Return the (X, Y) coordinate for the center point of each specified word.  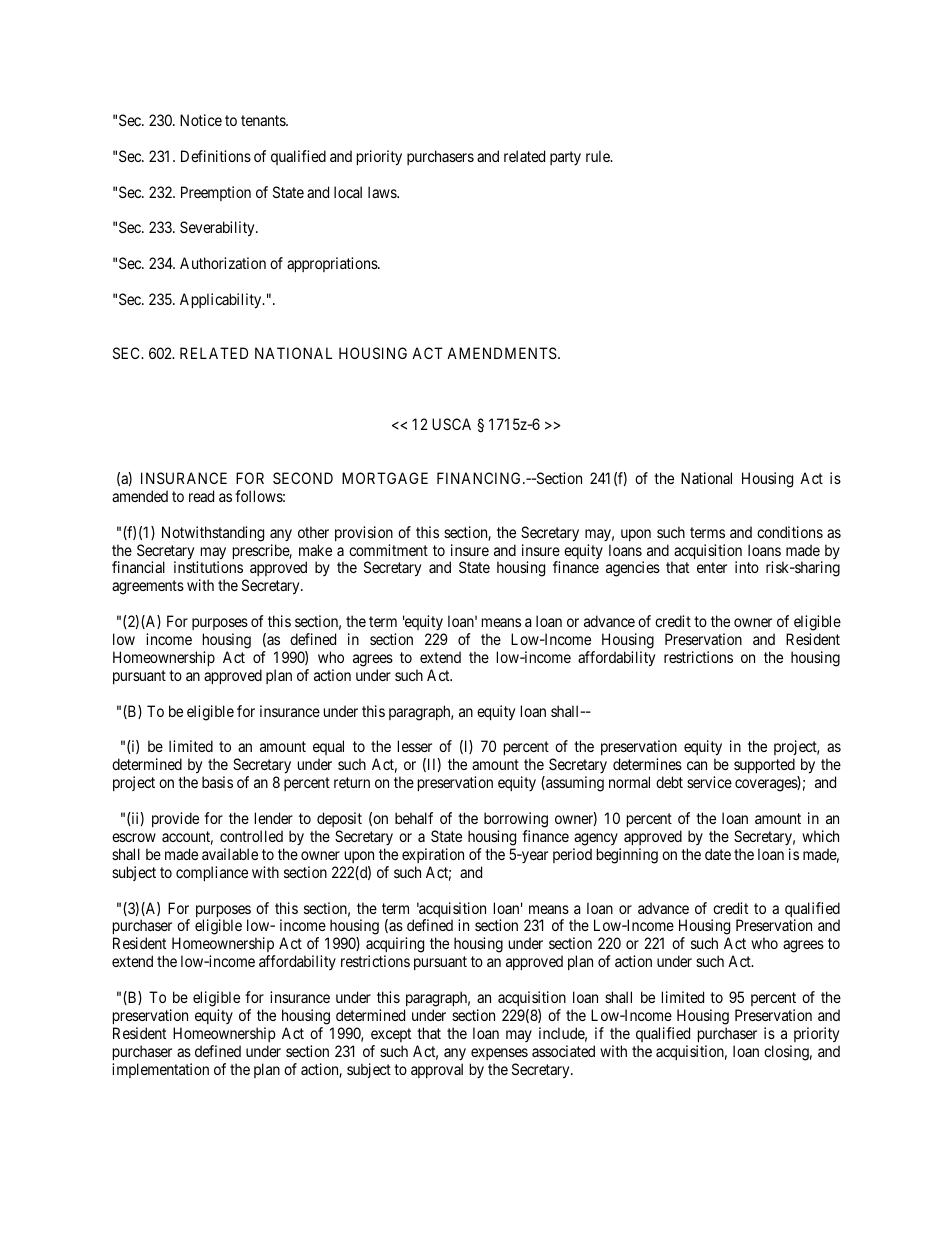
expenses (499, 1054)
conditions (790, 532)
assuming (574, 784)
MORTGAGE (385, 478)
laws (383, 192)
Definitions (216, 156)
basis (217, 782)
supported (764, 765)
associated (563, 1051)
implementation (160, 1070)
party (565, 158)
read (201, 496)
